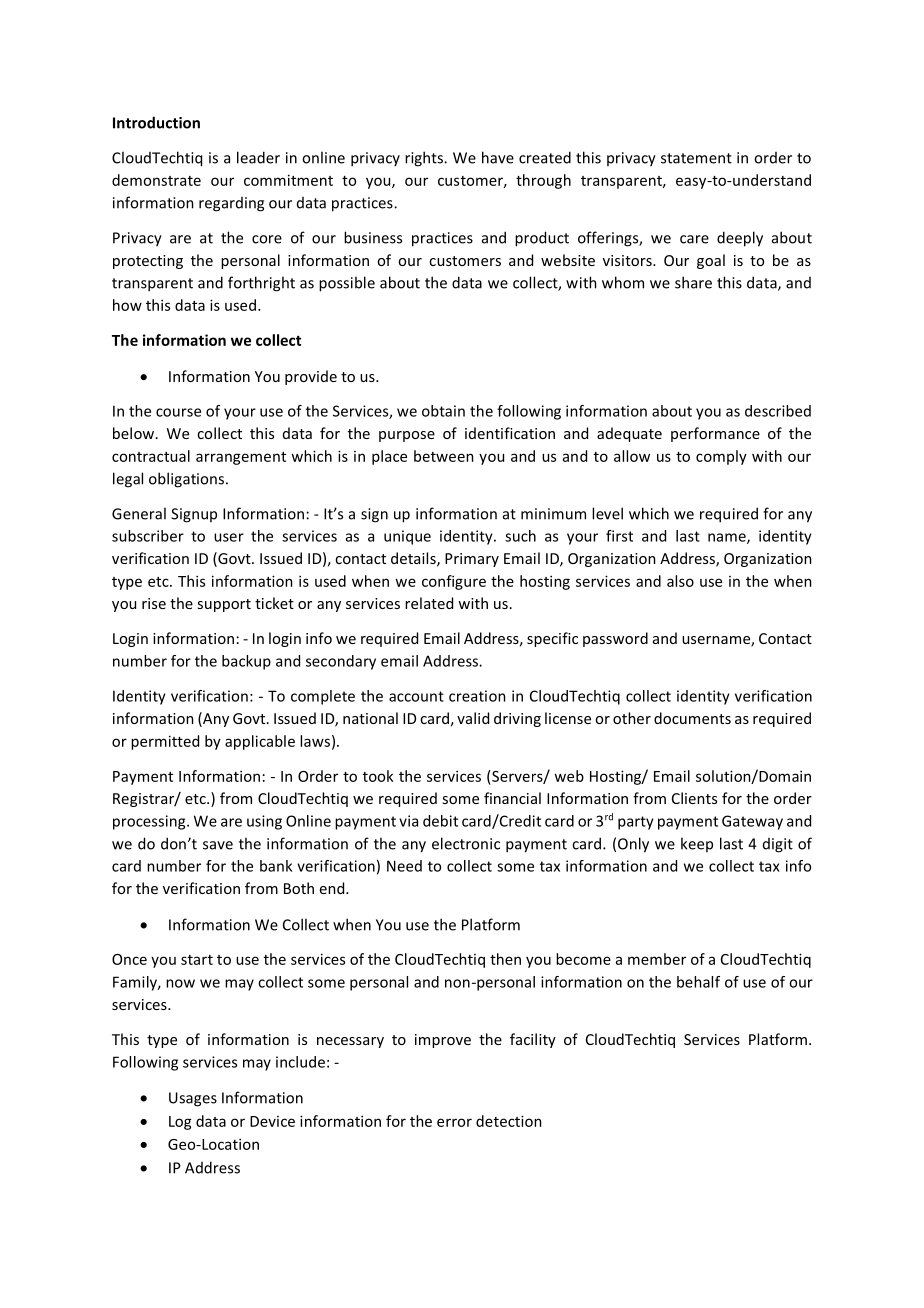  Describe the element at coordinates (715, 434) in the screenshot. I see `performance` at that location.
